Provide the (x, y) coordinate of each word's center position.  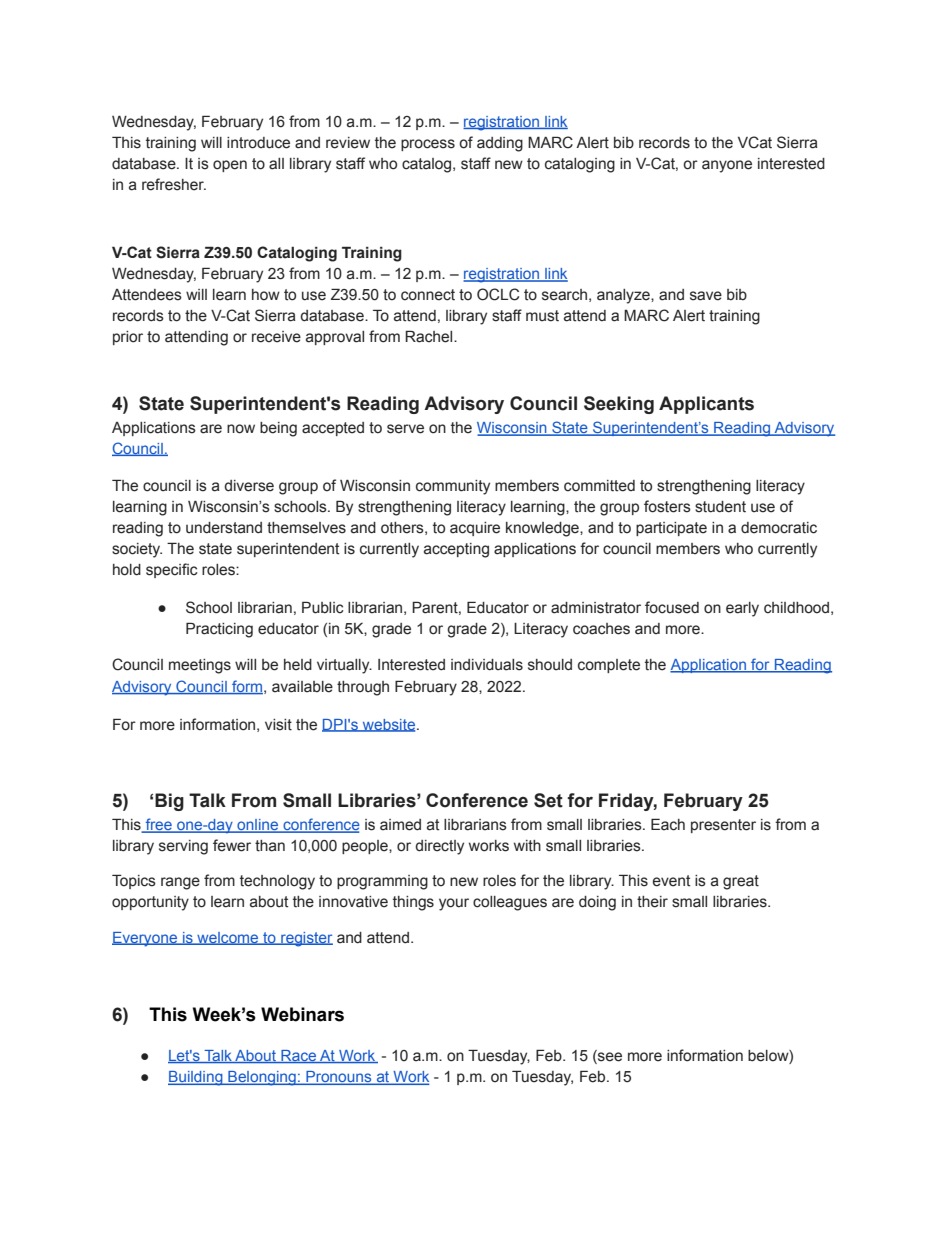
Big (169, 802)
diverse (249, 486)
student (720, 507)
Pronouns (339, 1078)
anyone (727, 166)
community (453, 487)
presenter (723, 826)
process (428, 145)
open (230, 166)
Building (196, 1078)
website (389, 725)
